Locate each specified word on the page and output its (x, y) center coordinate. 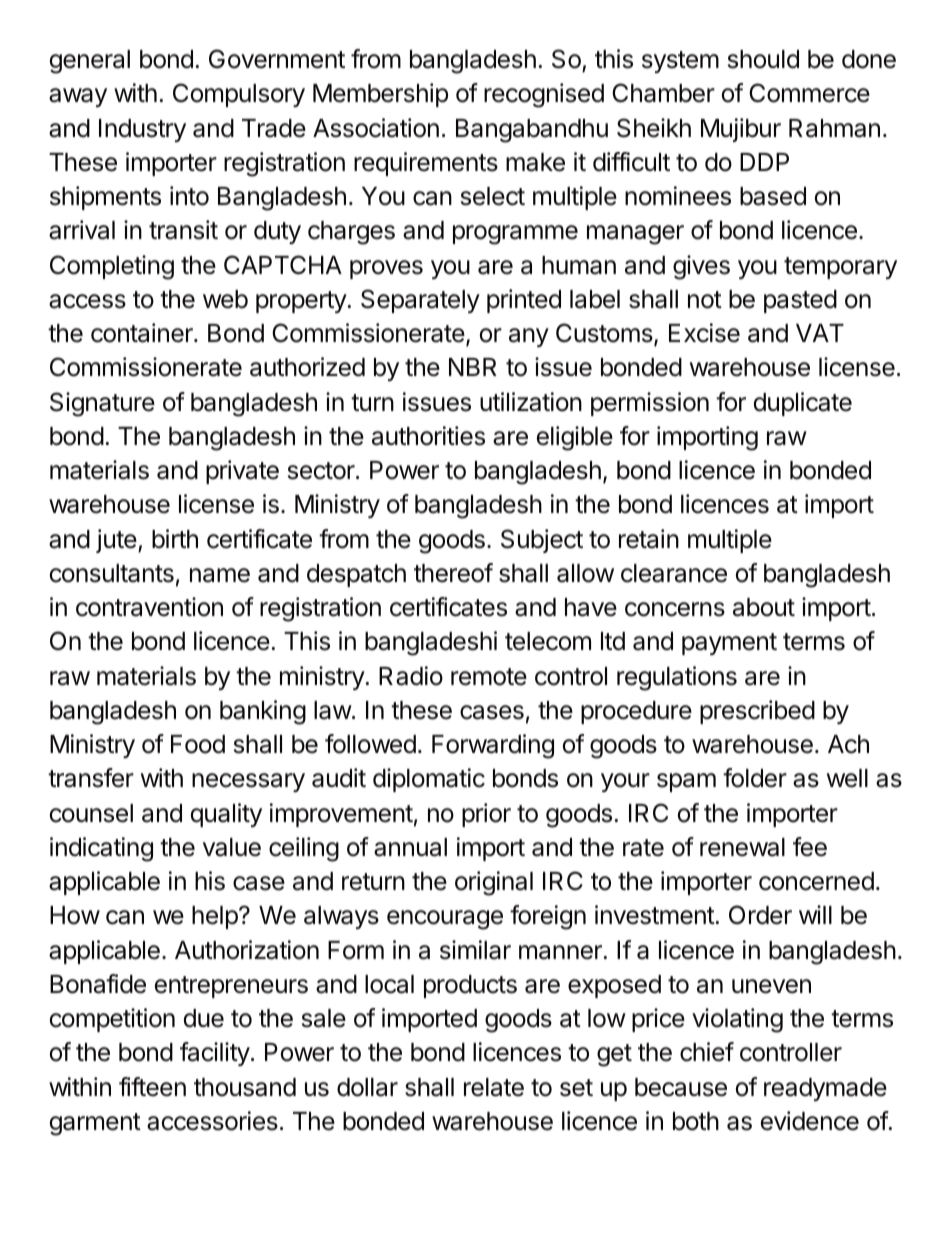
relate (494, 1087)
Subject (542, 541)
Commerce (809, 93)
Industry (142, 130)
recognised (544, 95)
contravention (149, 607)
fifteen (152, 1087)
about (764, 607)
